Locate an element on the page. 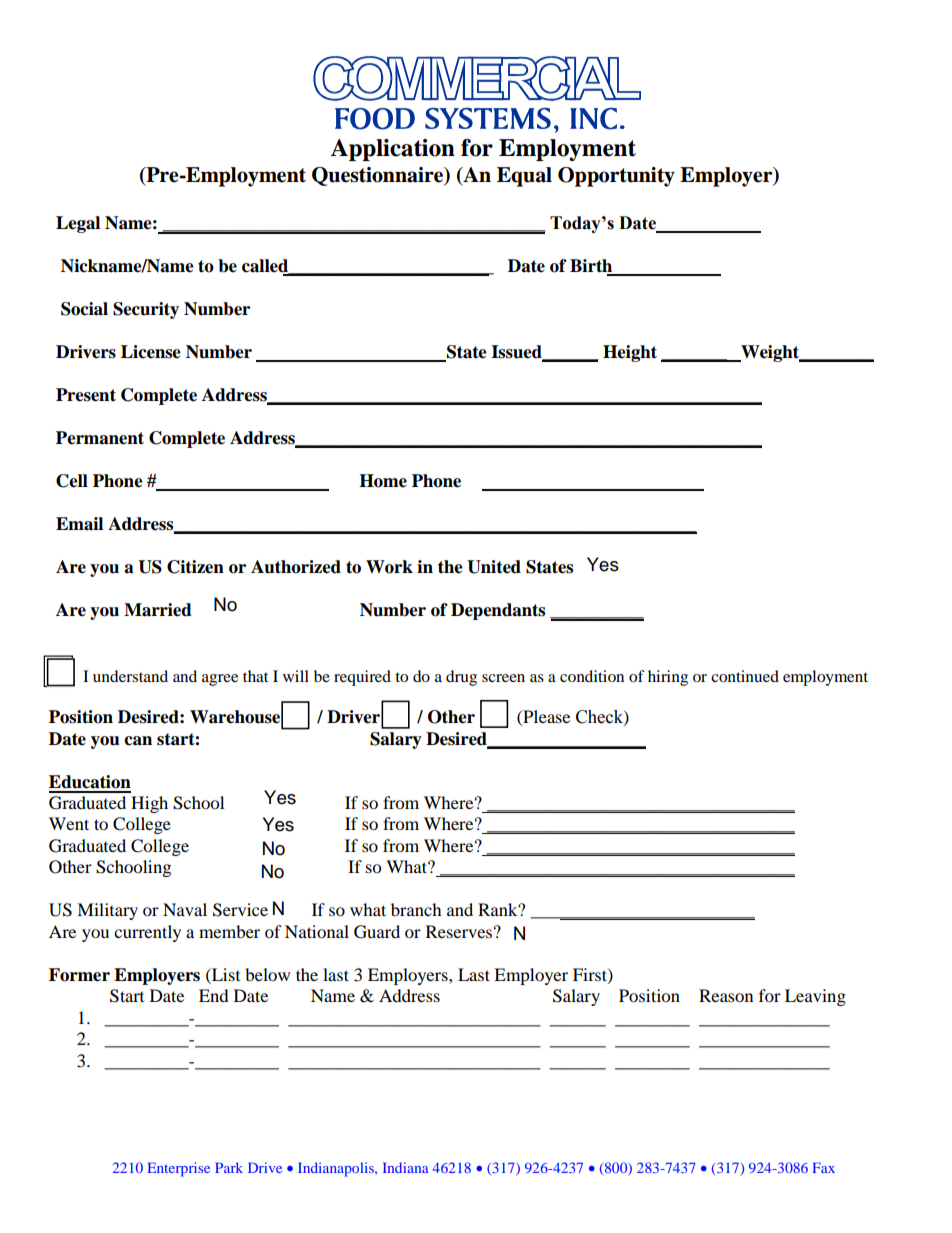 This page has width=952, height=1233. Enterprise is located at coordinates (179, 1169).
